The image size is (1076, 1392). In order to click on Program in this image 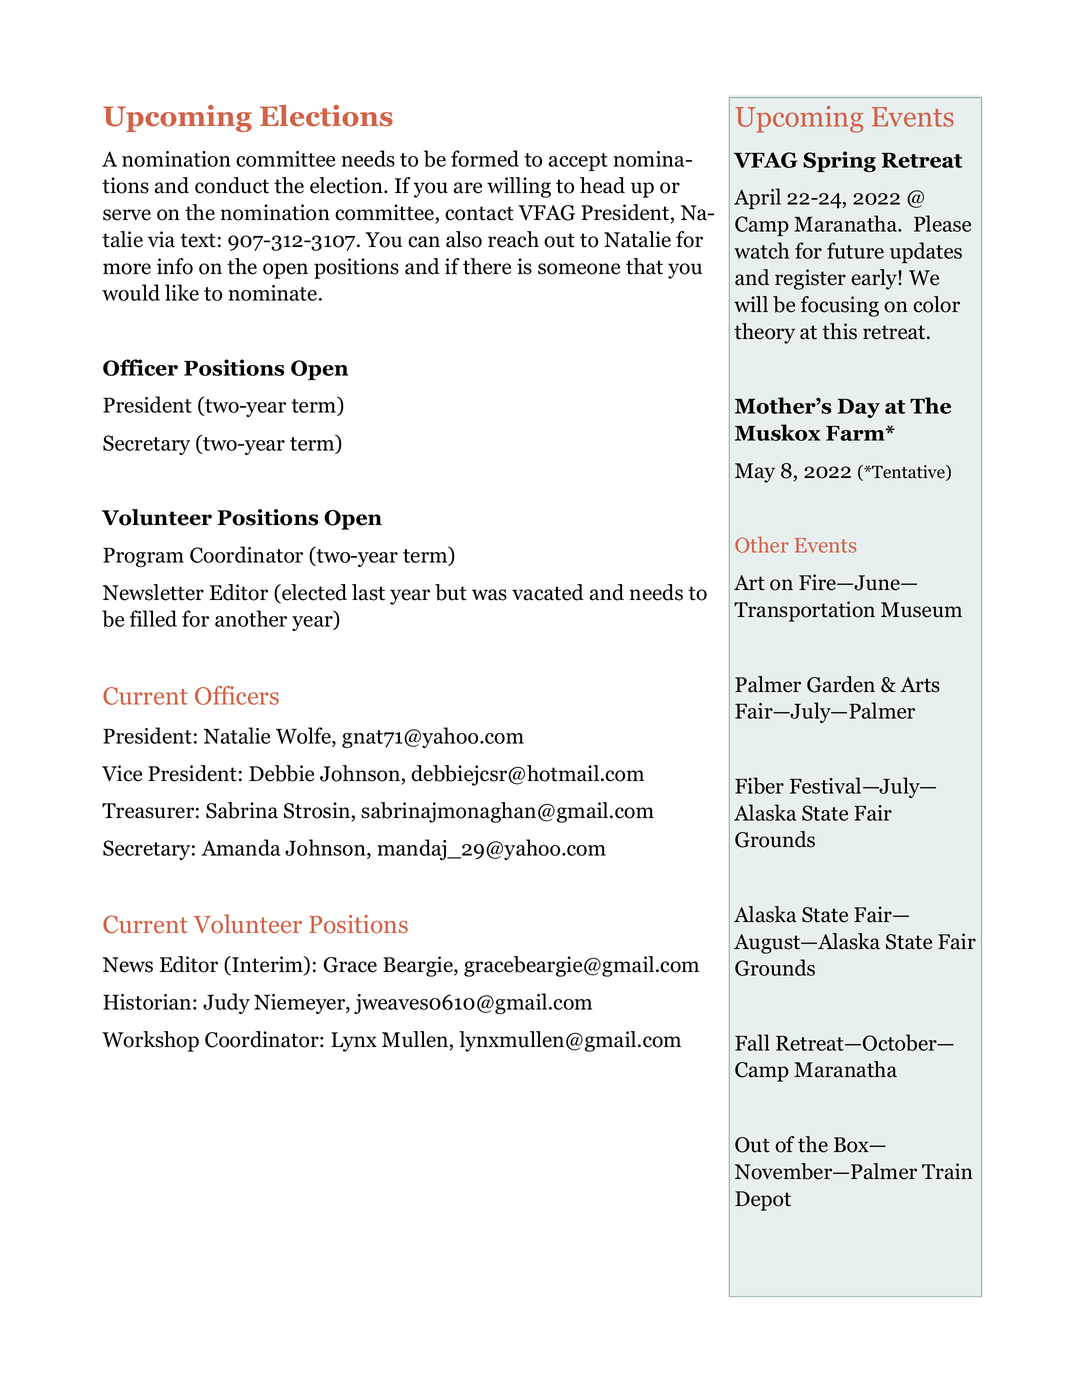, I will do `click(143, 557)`.
